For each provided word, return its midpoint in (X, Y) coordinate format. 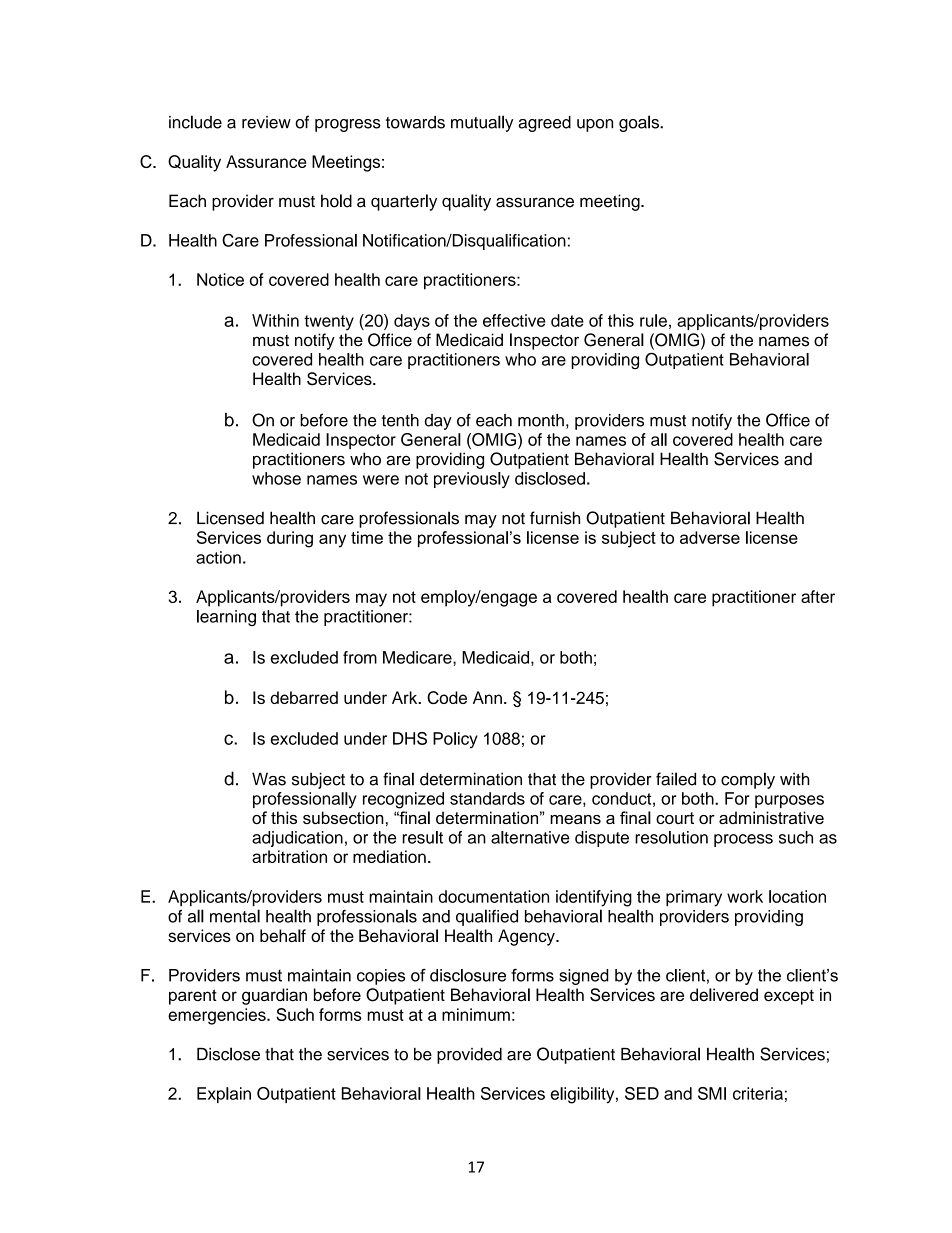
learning (226, 618)
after (818, 596)
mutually (482, 123)
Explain (224, 1095)
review (266, 122)
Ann (487, 697)
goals (640, 123)
